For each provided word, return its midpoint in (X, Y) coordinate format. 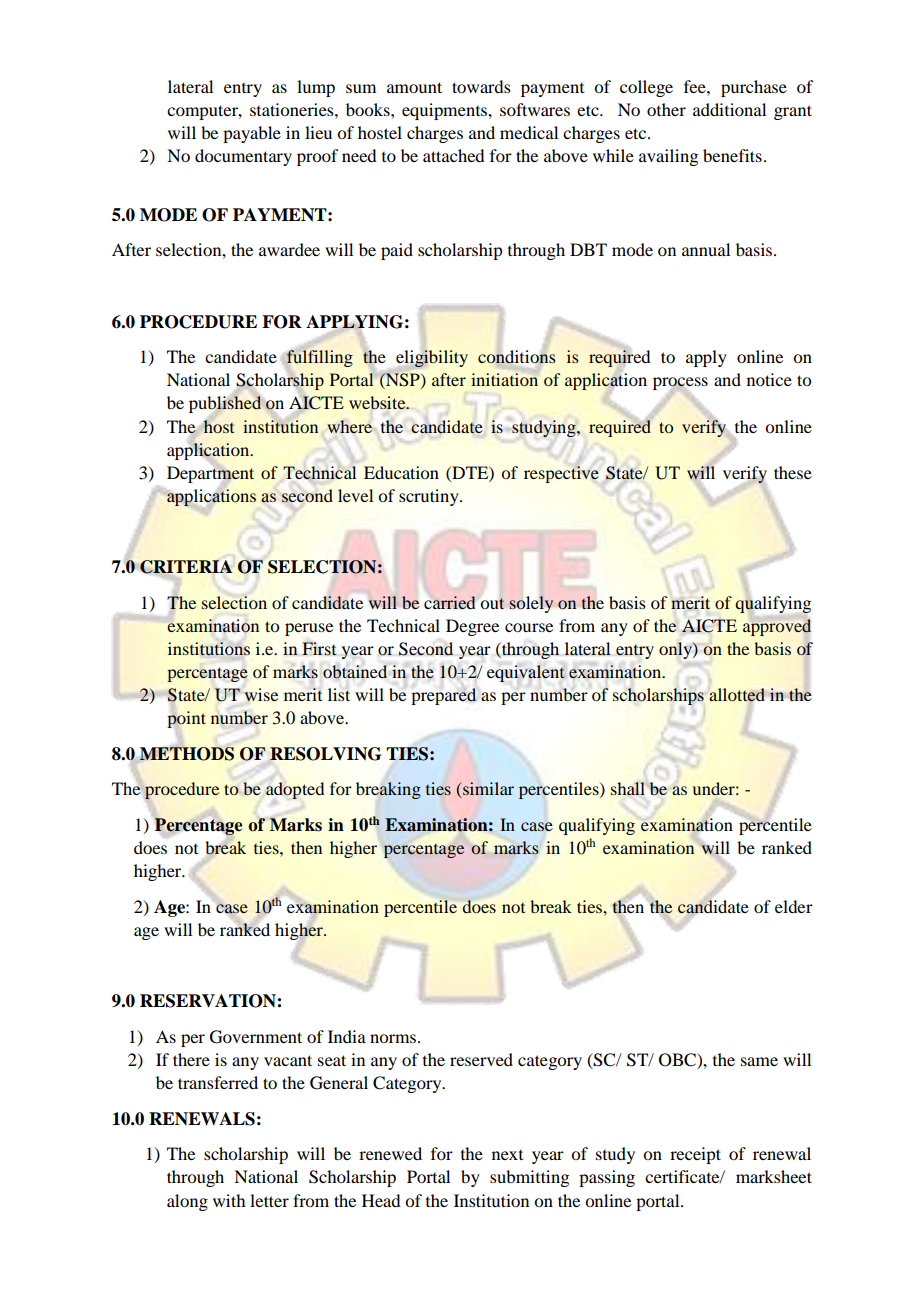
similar (487, 790)
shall (628, 789)
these (793, 472)
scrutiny (430, 497)
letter (269, 1200)
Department (210, 475)
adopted (295, 790)
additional (729, 109)
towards (481, 86)
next (507, 1155)
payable (252, 134)
